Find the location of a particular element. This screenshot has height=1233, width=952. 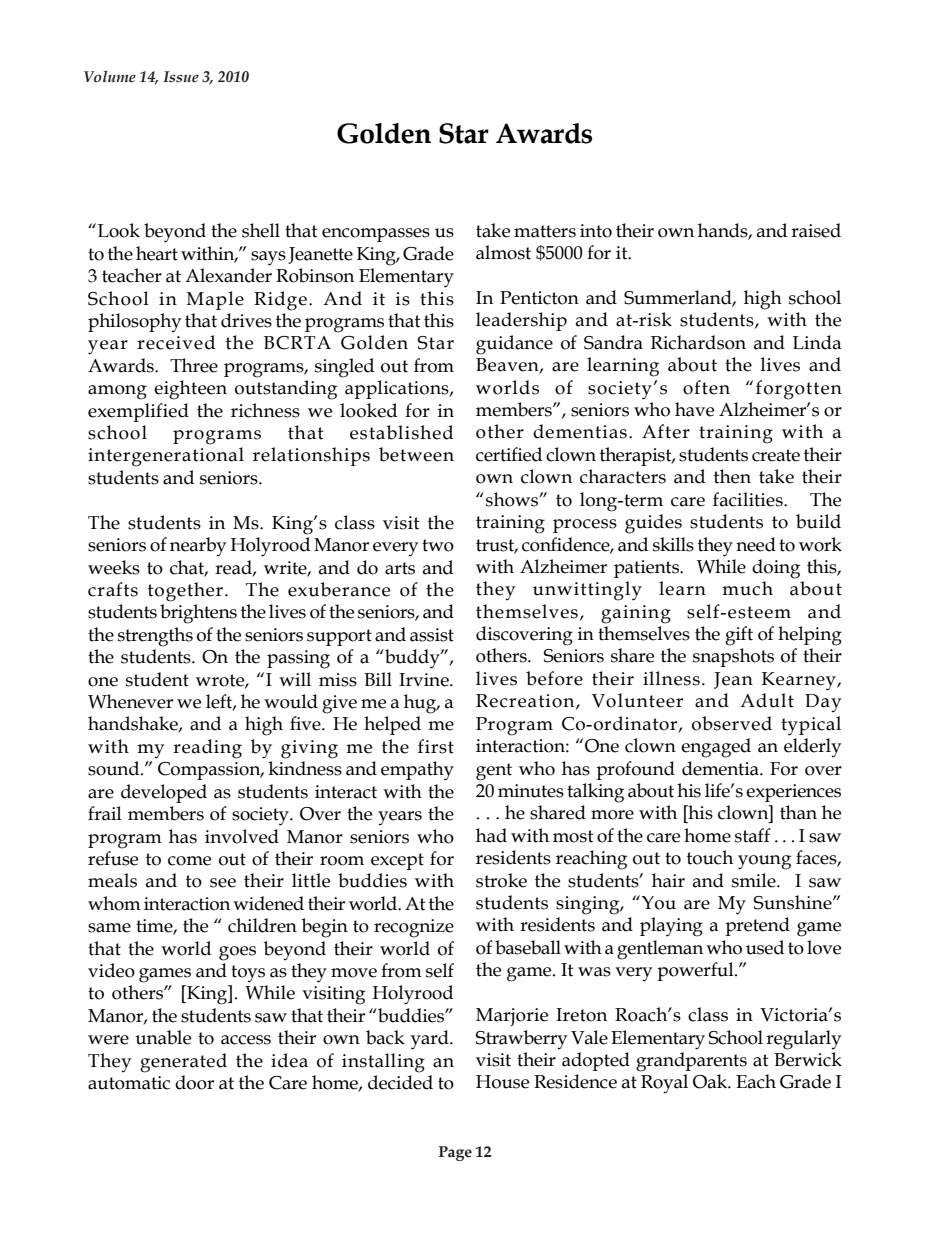

two is located at coordinates (438, 545).
